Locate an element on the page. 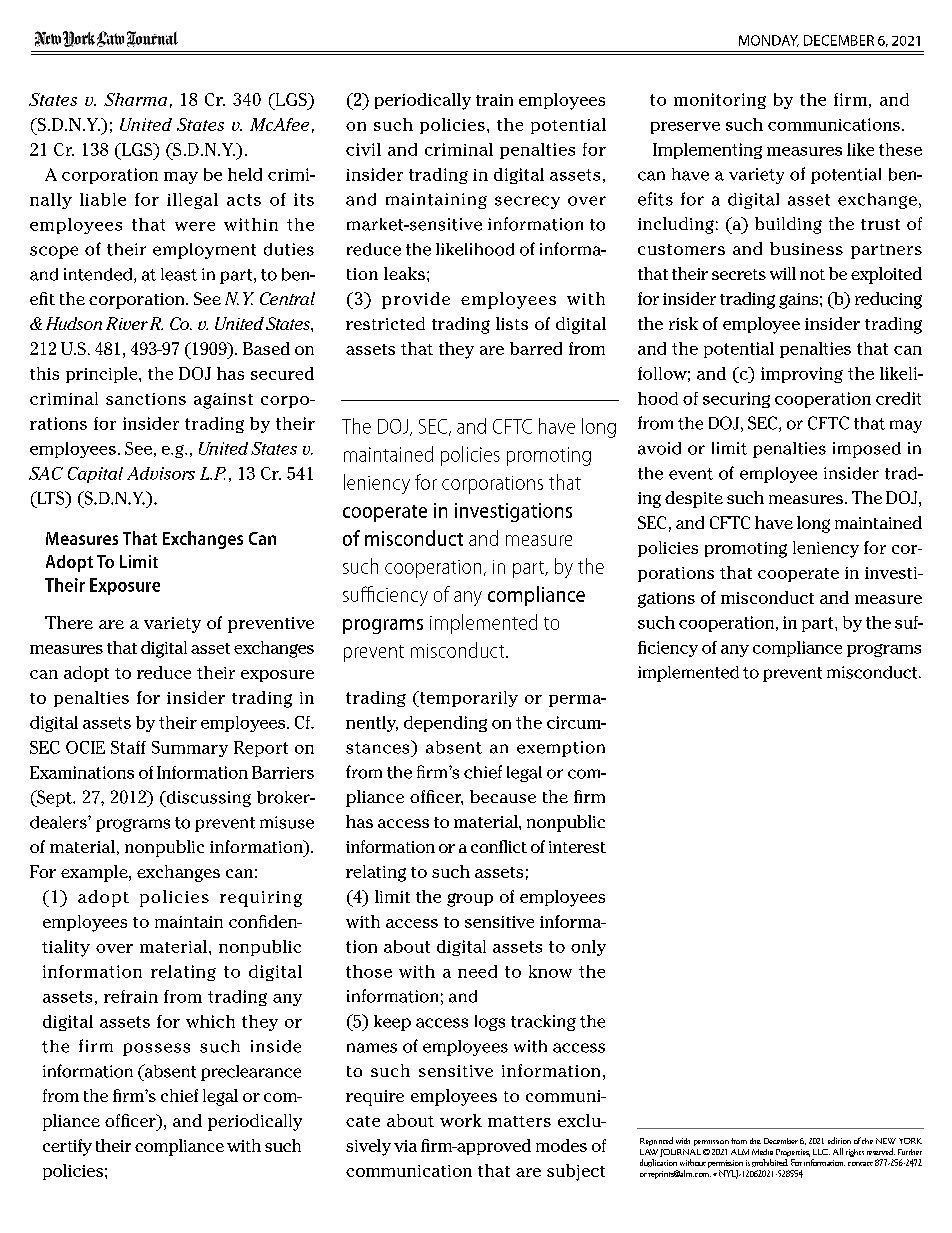 This image has height=1233, width=952. Sharma is located at coordinates (135, 99).
